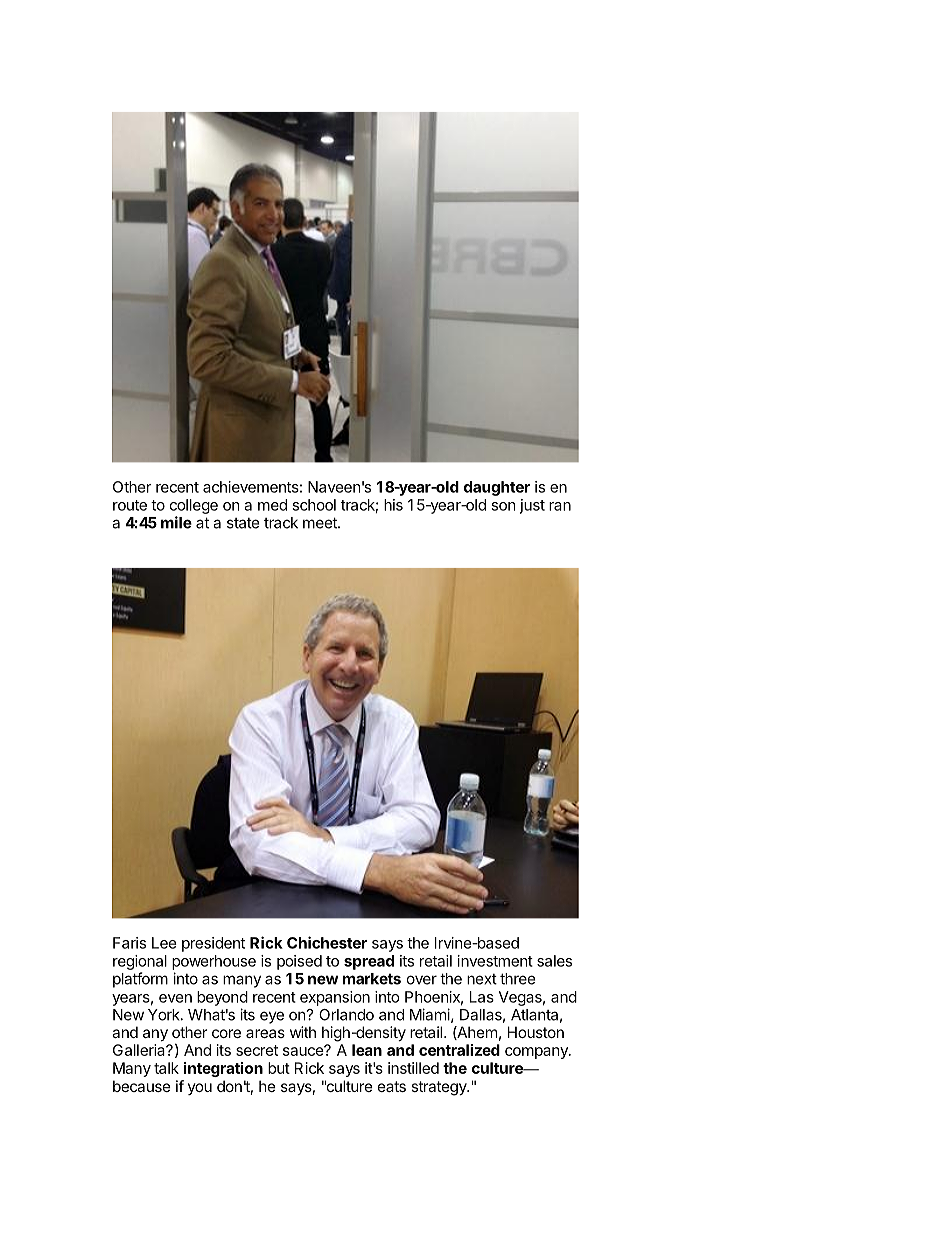 This screenshot has width=952, height=1233. I want to click on Chichester, so click(327, 942).
